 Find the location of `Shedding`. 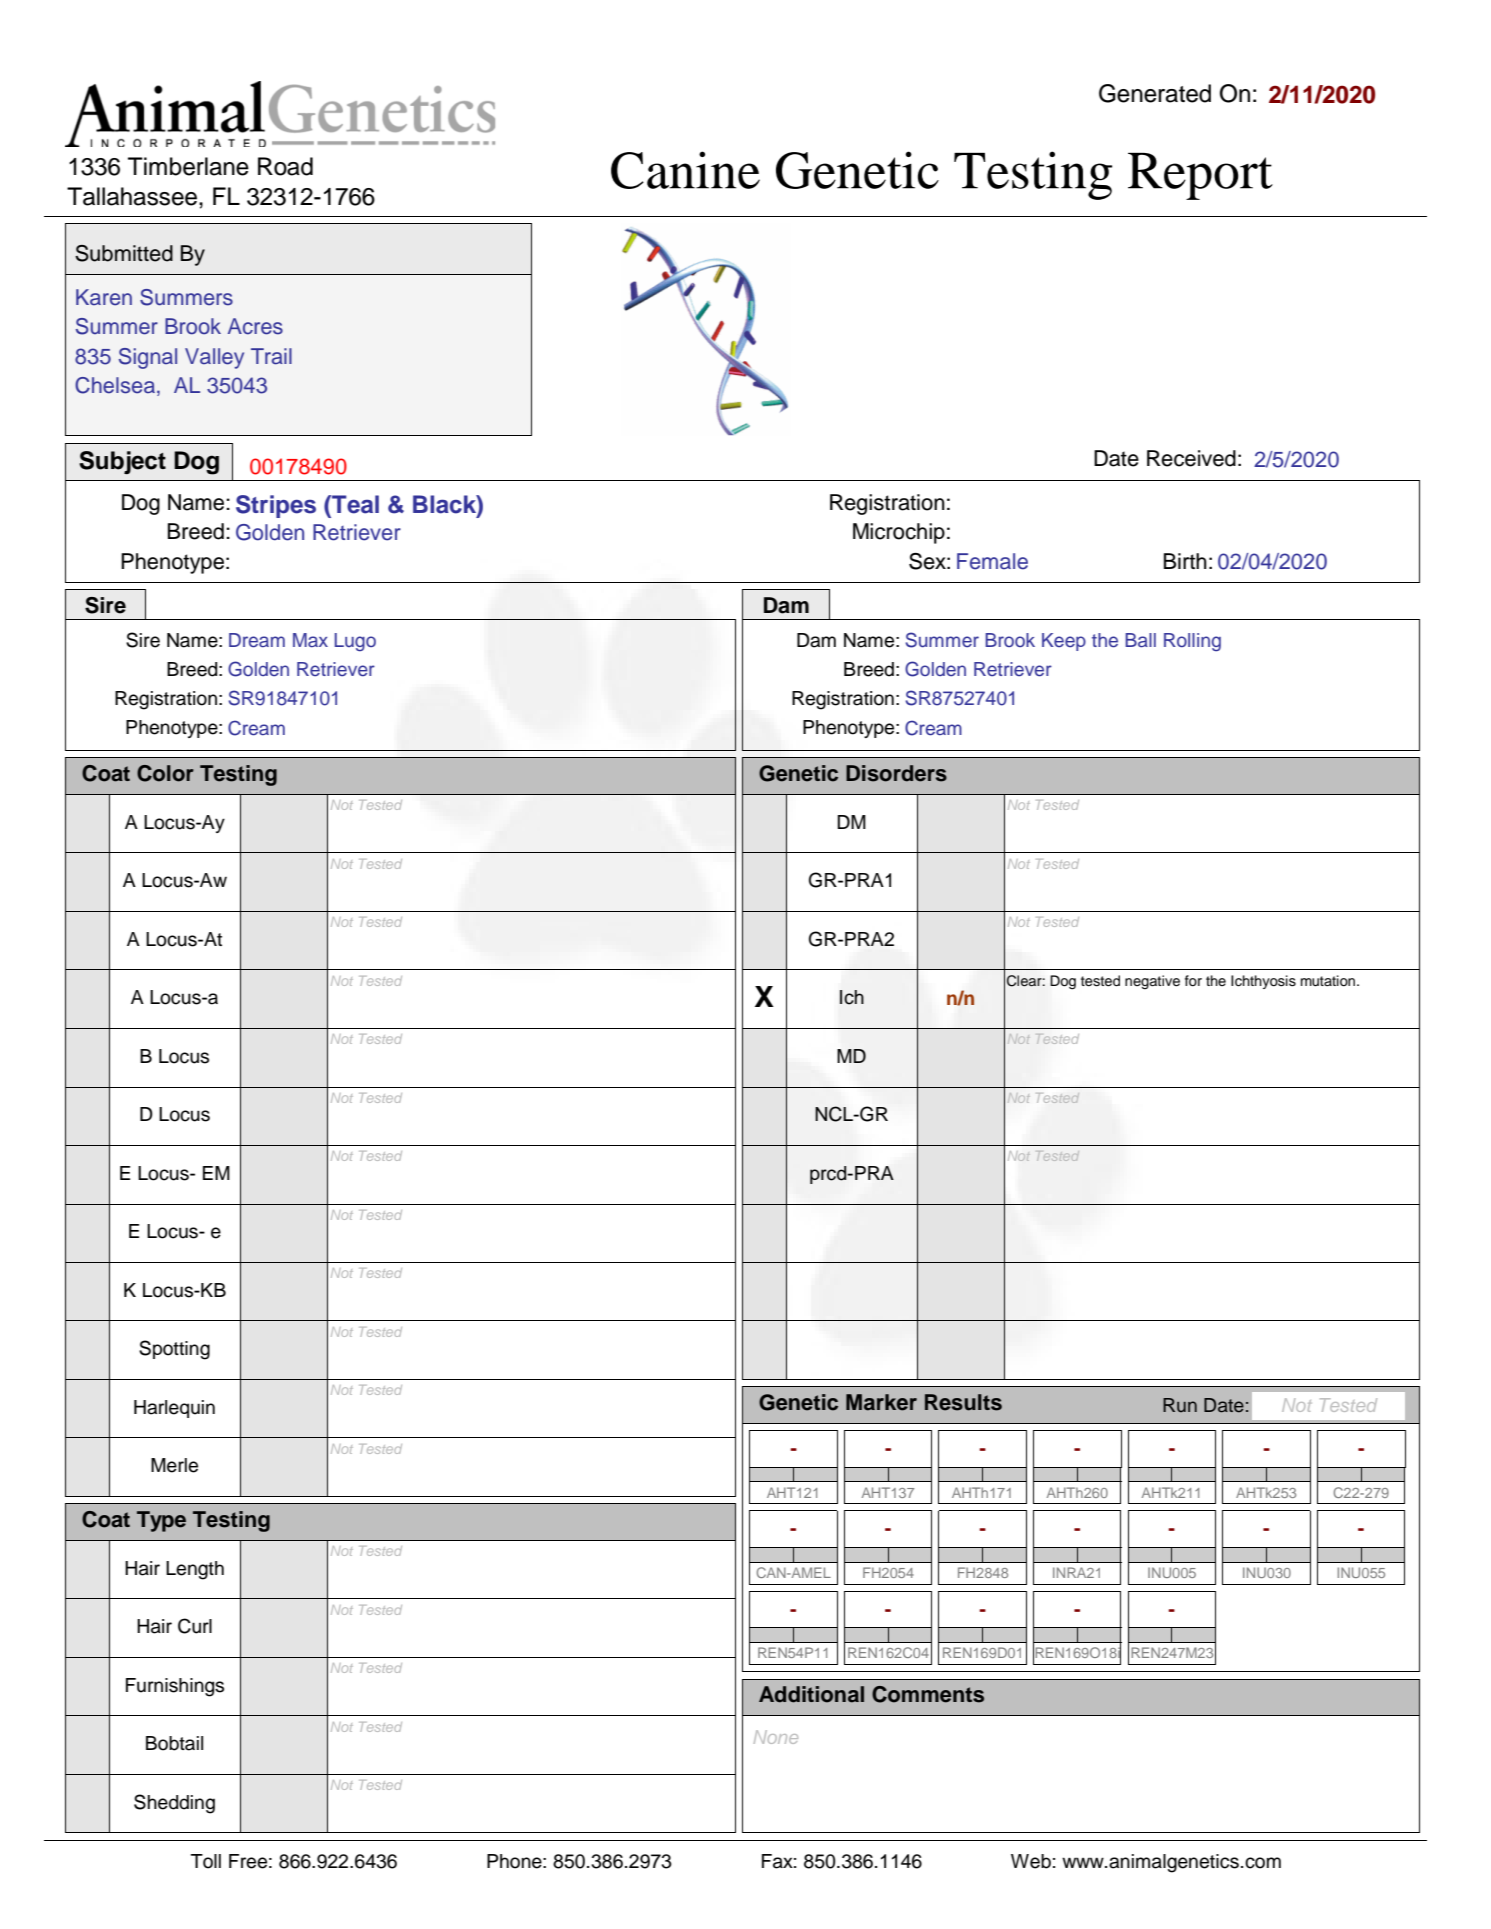

Shedding is located at coordinates (174, 1804).
